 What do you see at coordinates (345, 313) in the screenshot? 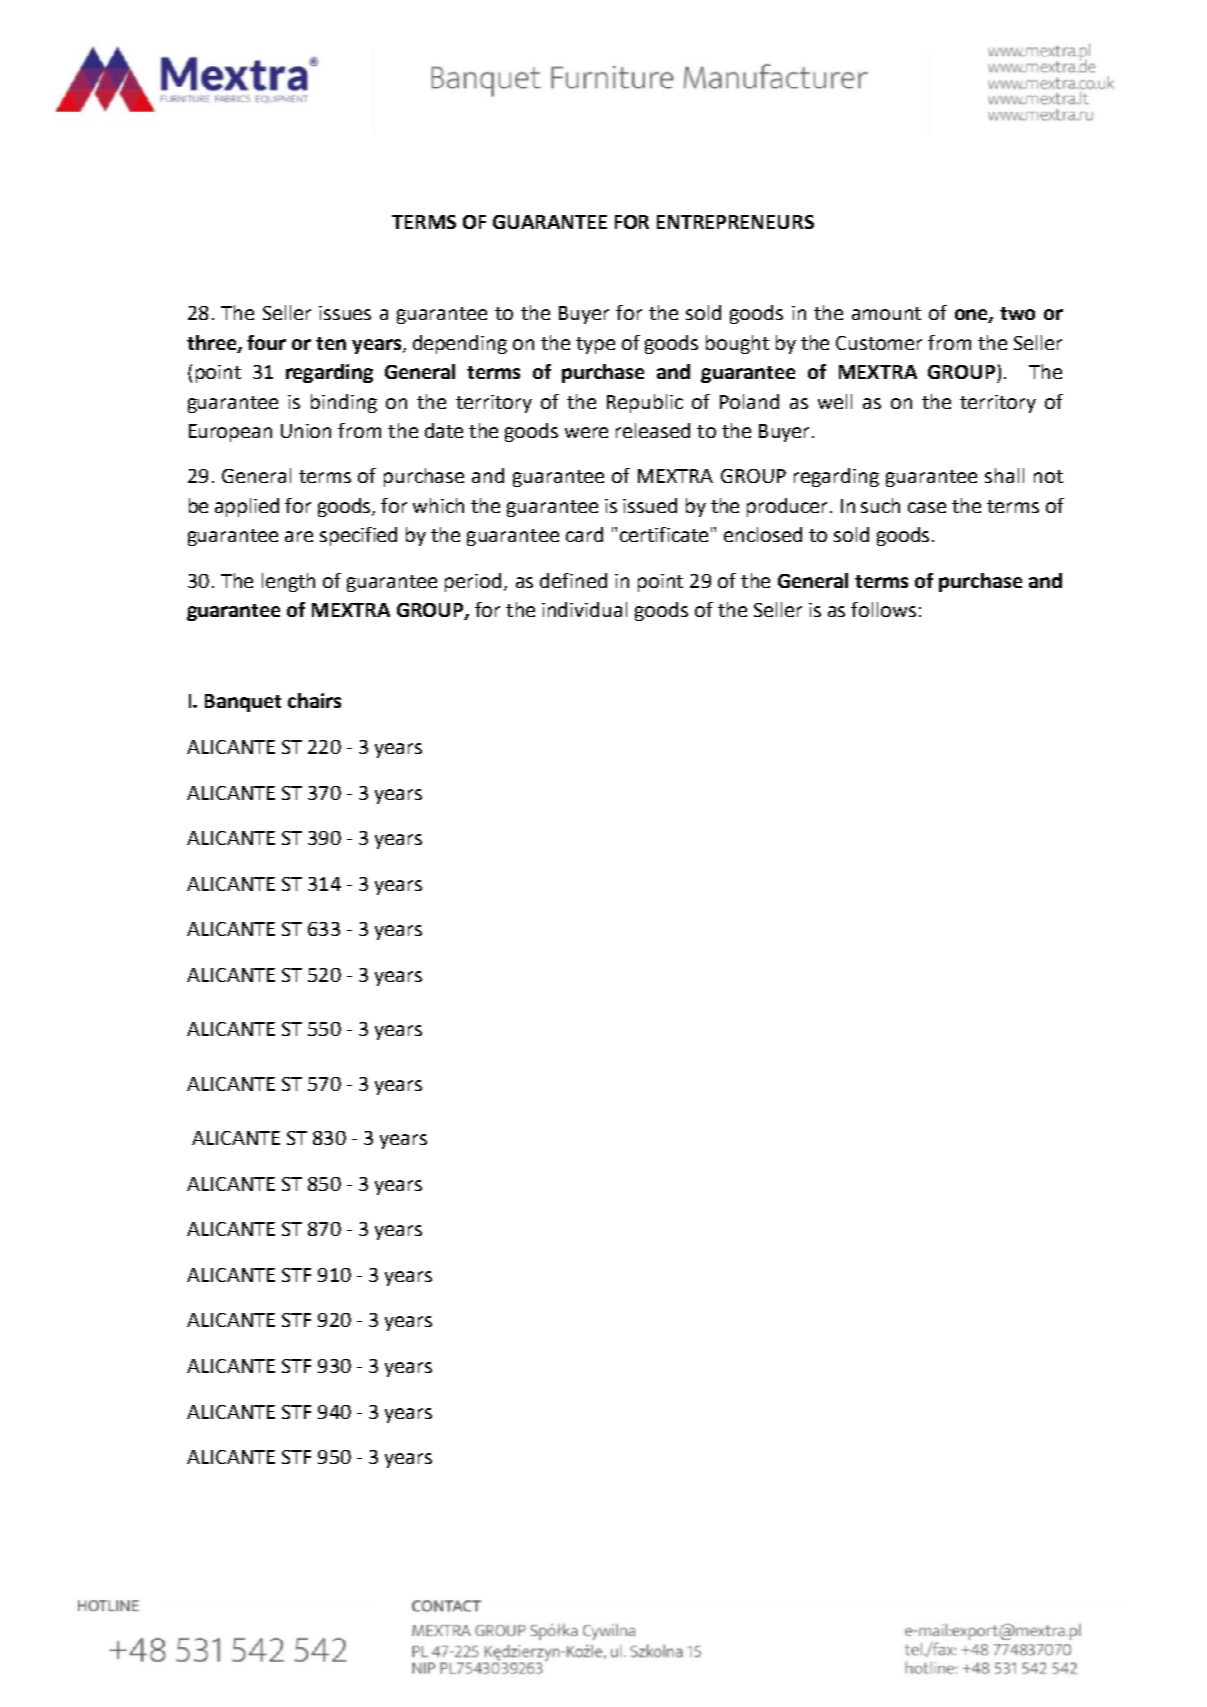
I see `issues` at bounding box center [345, 313].
